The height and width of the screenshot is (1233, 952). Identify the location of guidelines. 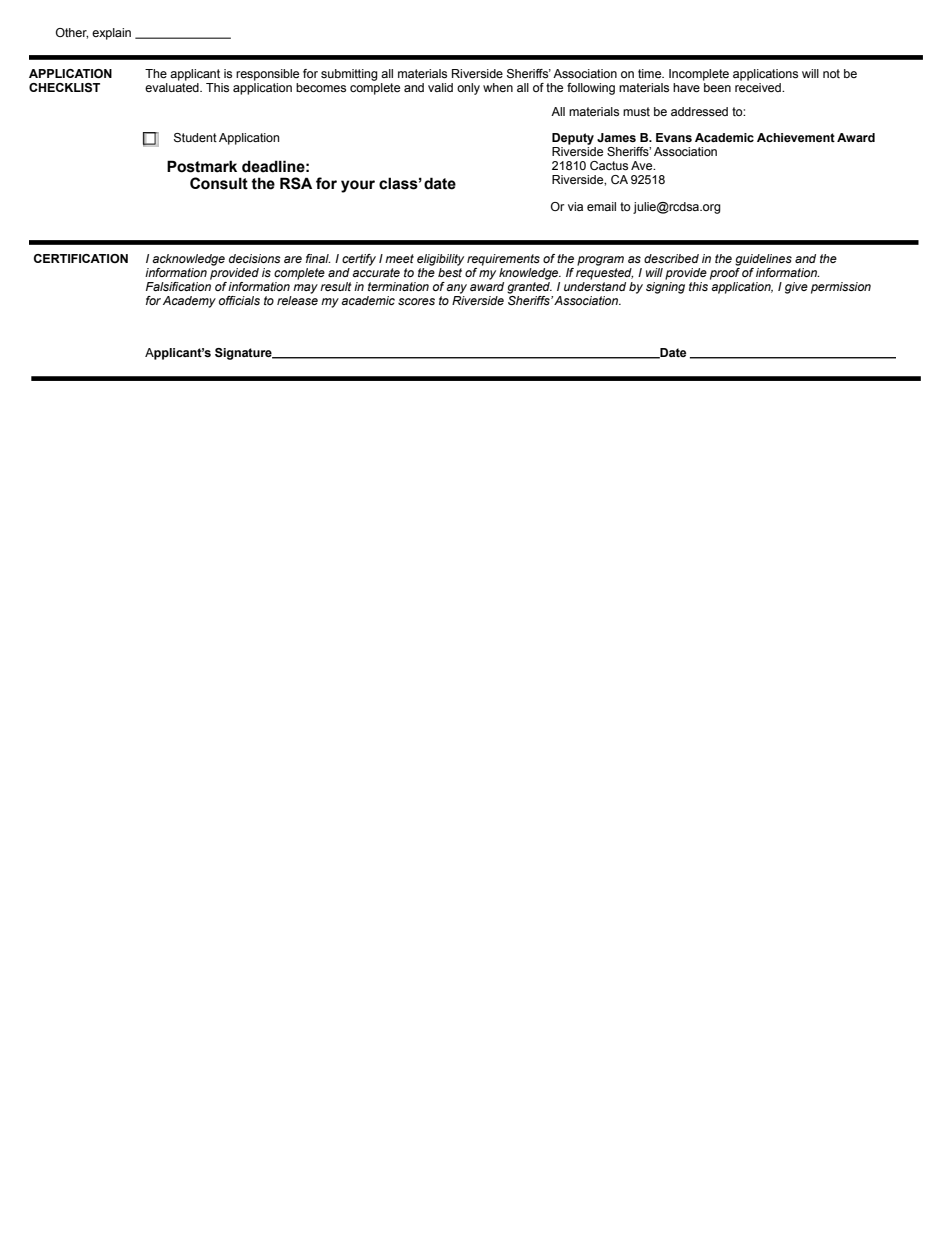
(763, 260).
